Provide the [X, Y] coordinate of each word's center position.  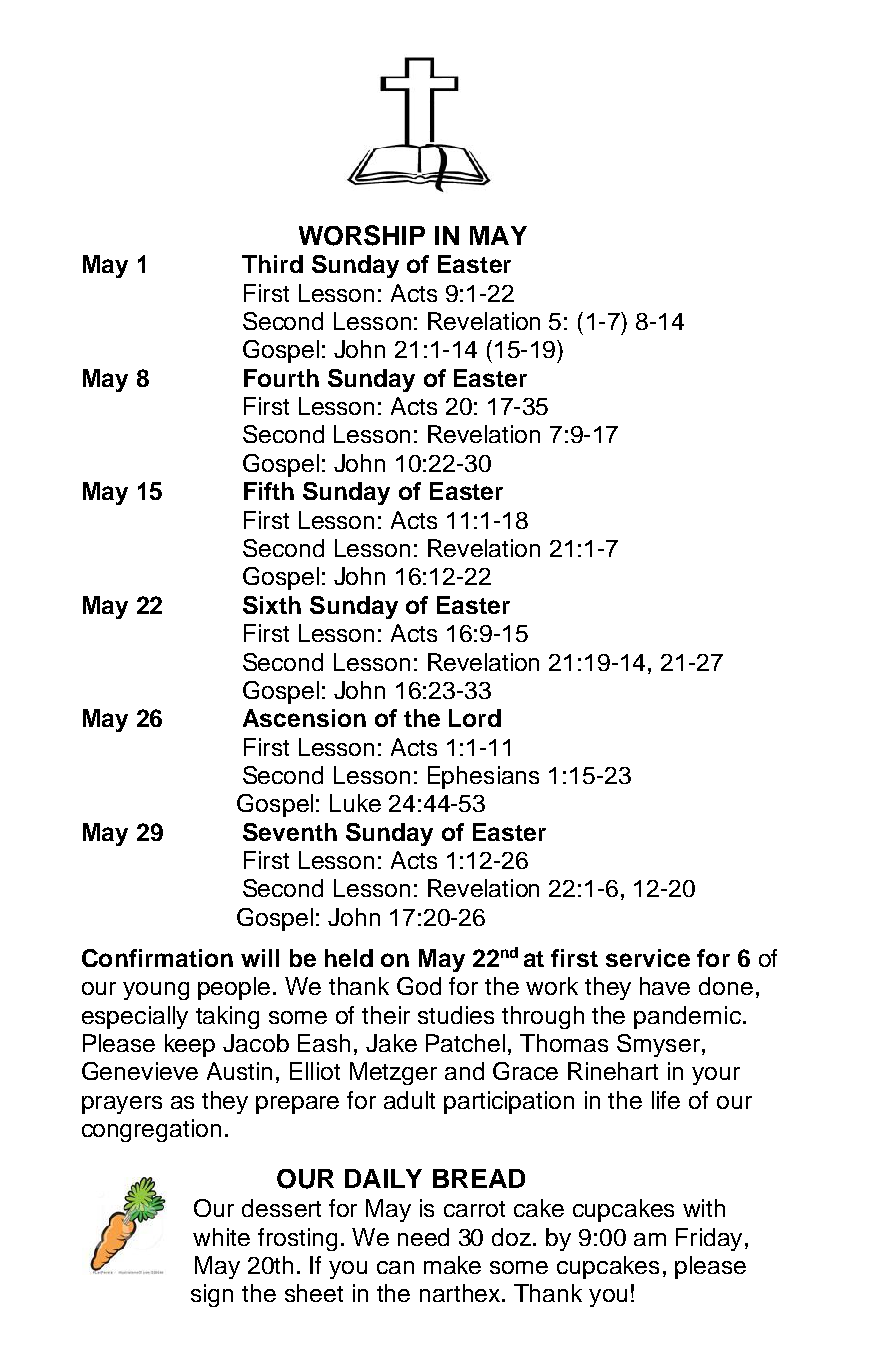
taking [227, 1017]
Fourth [281, 378]
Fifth [269, 491]
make [452, 1265]
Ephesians [483, 777]
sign [212, 1295]
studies [456, 1015]
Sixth [272, 605]
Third [272, 264]
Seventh [290, 832]
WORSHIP [362, 235]
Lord [475, 718]
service [648, 958]
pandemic [687, 1017]
